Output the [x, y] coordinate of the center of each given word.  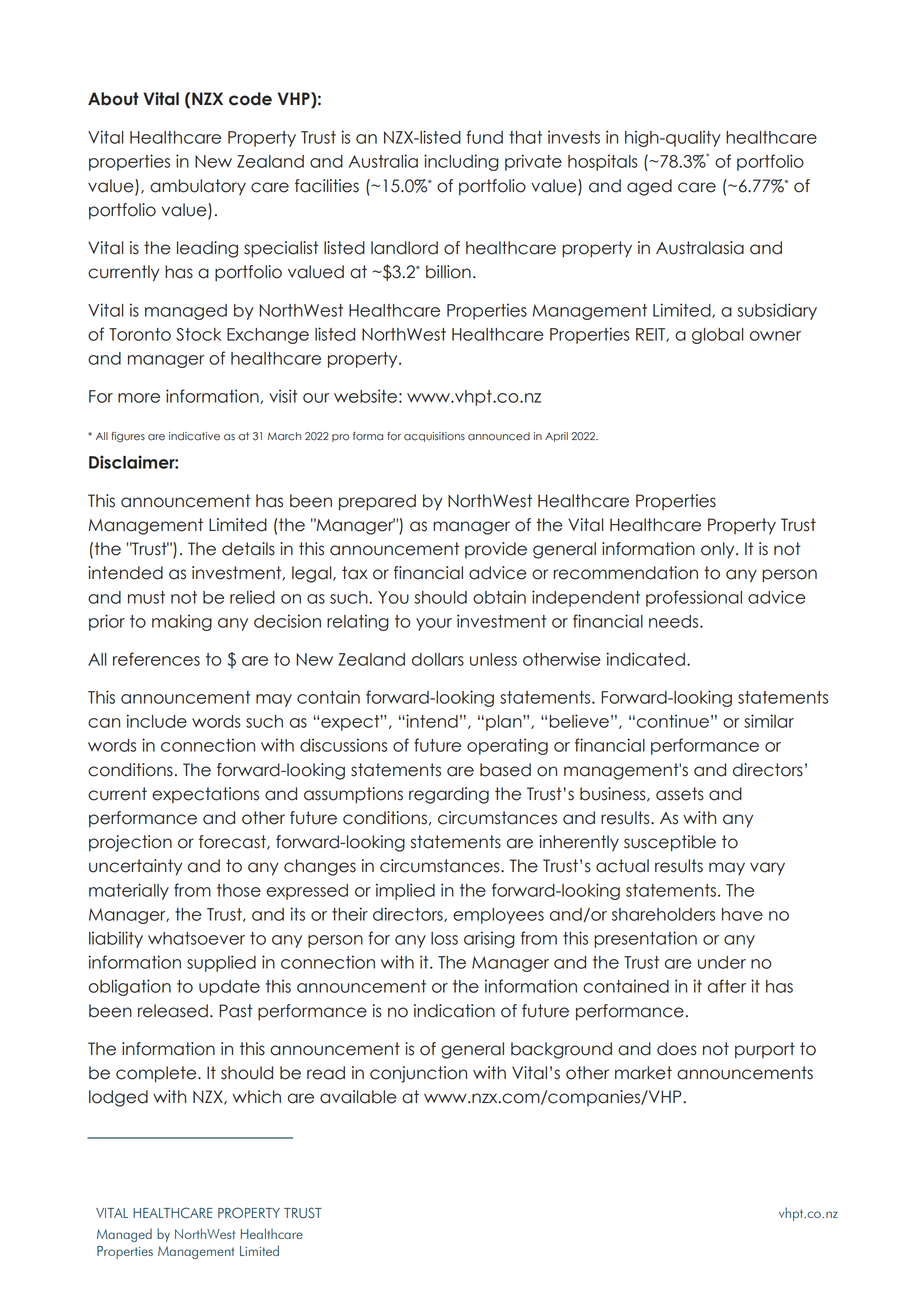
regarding [449, 795]
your [434, 624]
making [182, 622]
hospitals [603, 162]
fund [484, 137]
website [365, 396]
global [718, 336]
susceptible [670, 843]
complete [157, 1074]
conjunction [418, 1074]
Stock [198, 334]
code [250, 99]
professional [694, 598]
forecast [233, 842]
